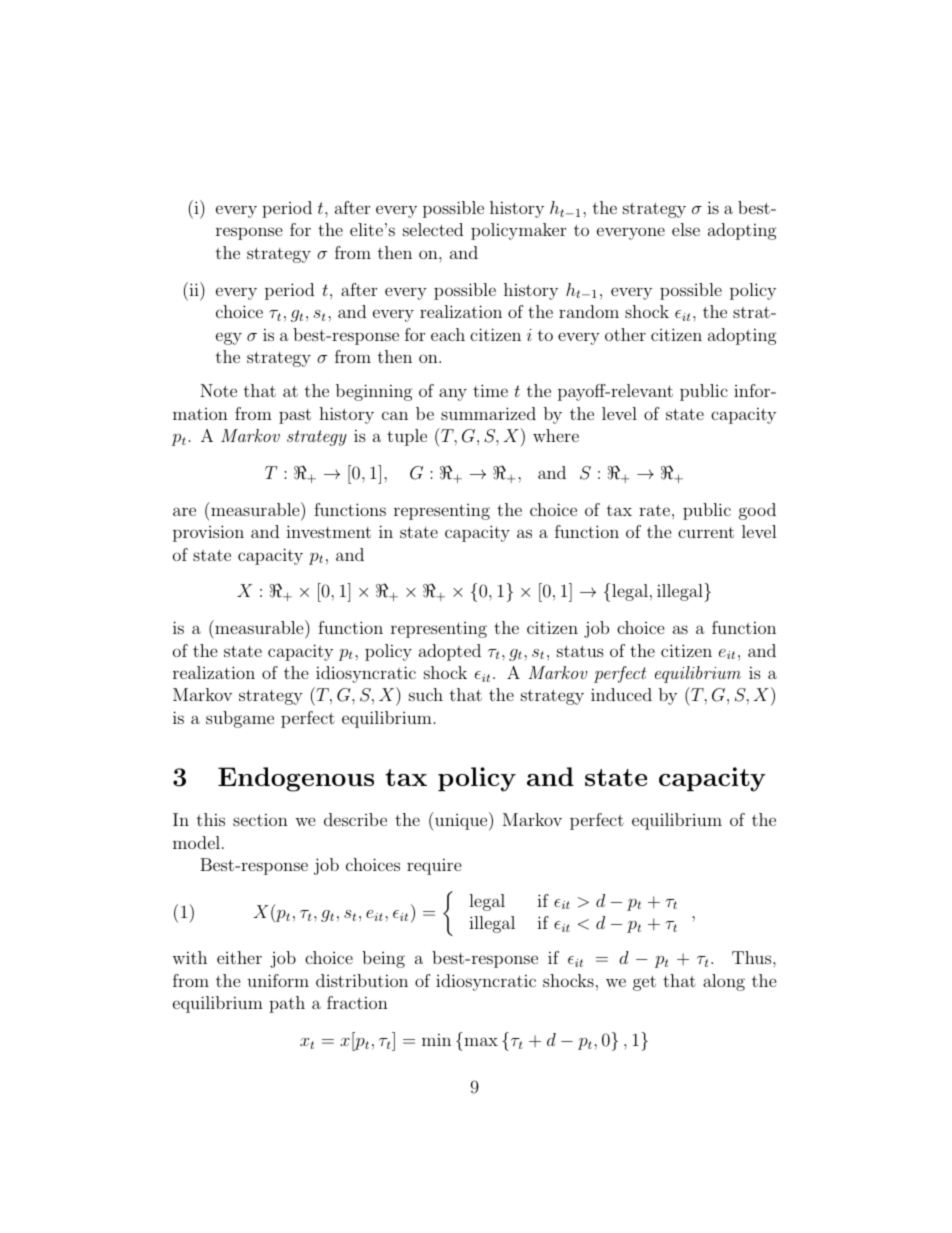 The image size is (952, 1233). I want to click on each, so click(448, 334).
